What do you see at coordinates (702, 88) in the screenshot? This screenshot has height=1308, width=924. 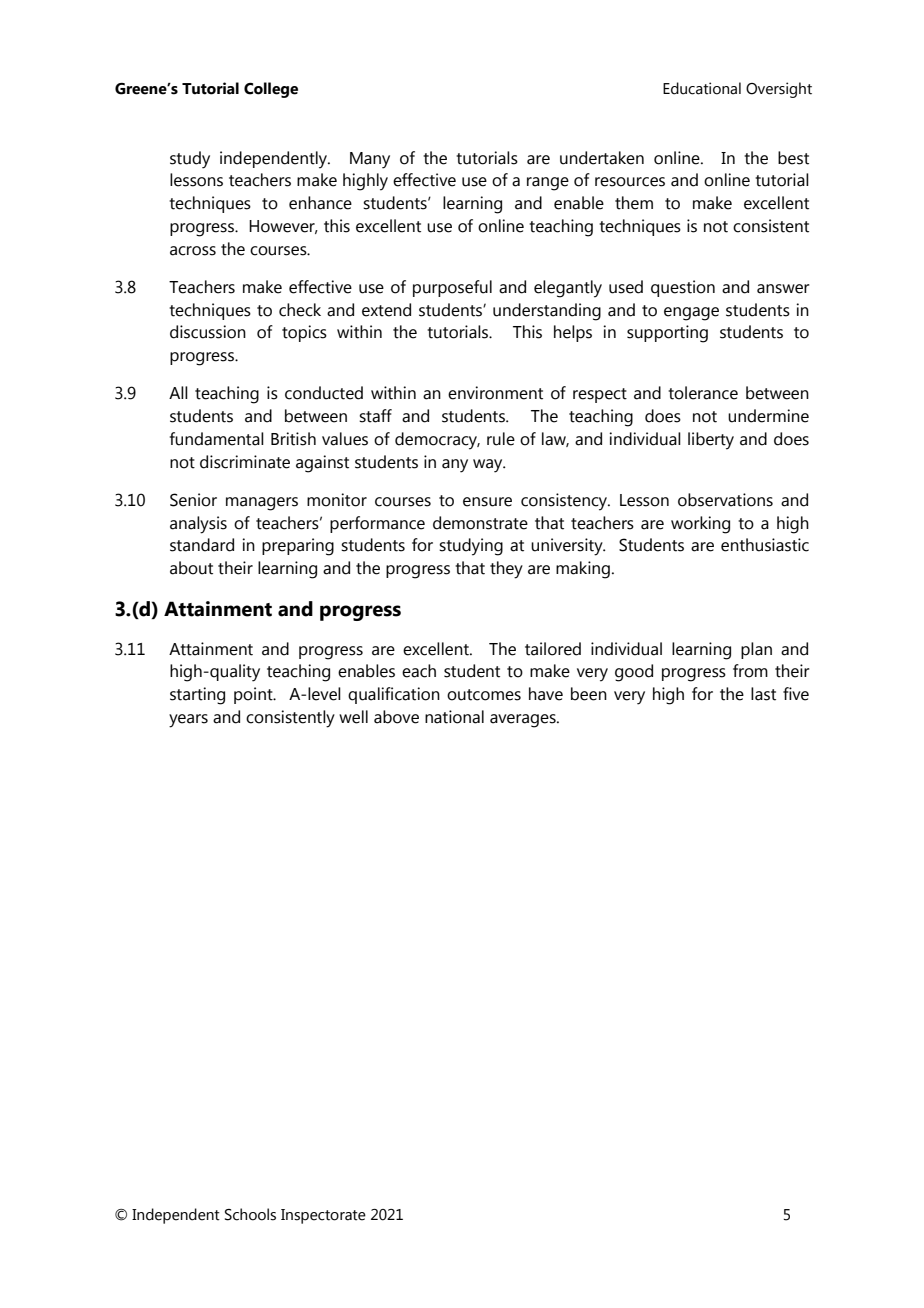 I see `Educational` at bounding box center [702, 88].
